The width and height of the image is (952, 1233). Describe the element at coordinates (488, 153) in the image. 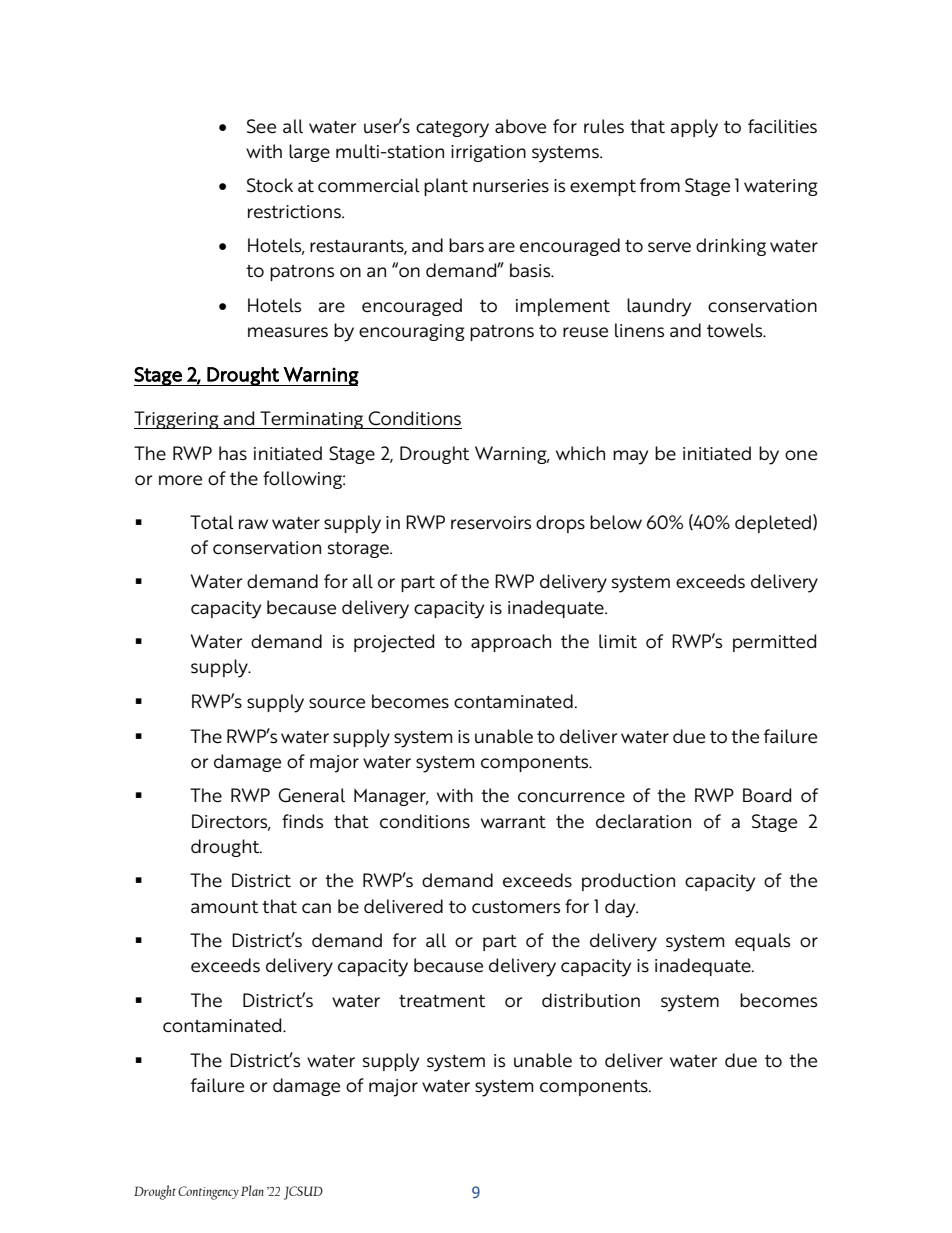

I see `irrigation` at that location.
